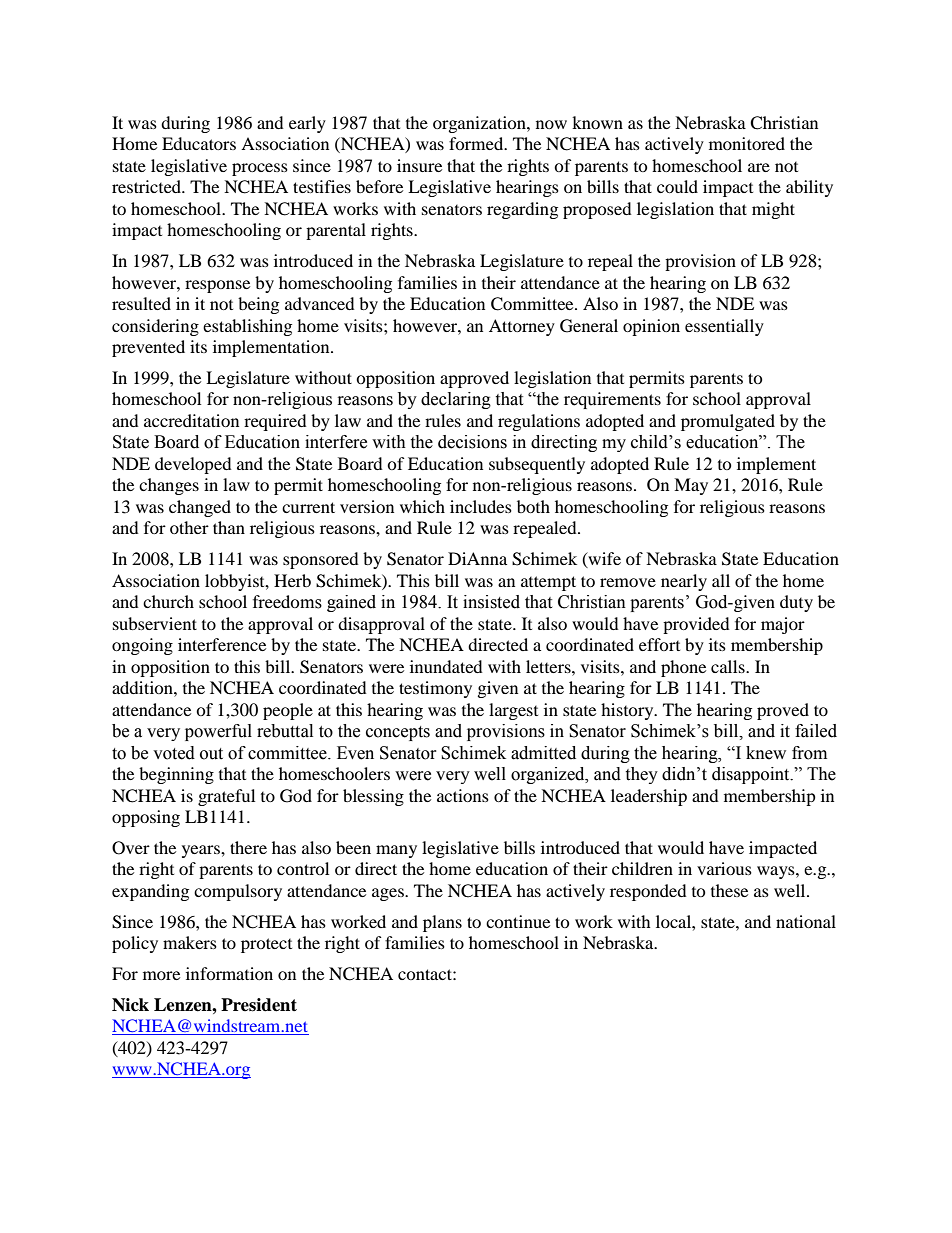  Describe the element at coordinates (477, 143) in the page. I see `formed` at that location.
